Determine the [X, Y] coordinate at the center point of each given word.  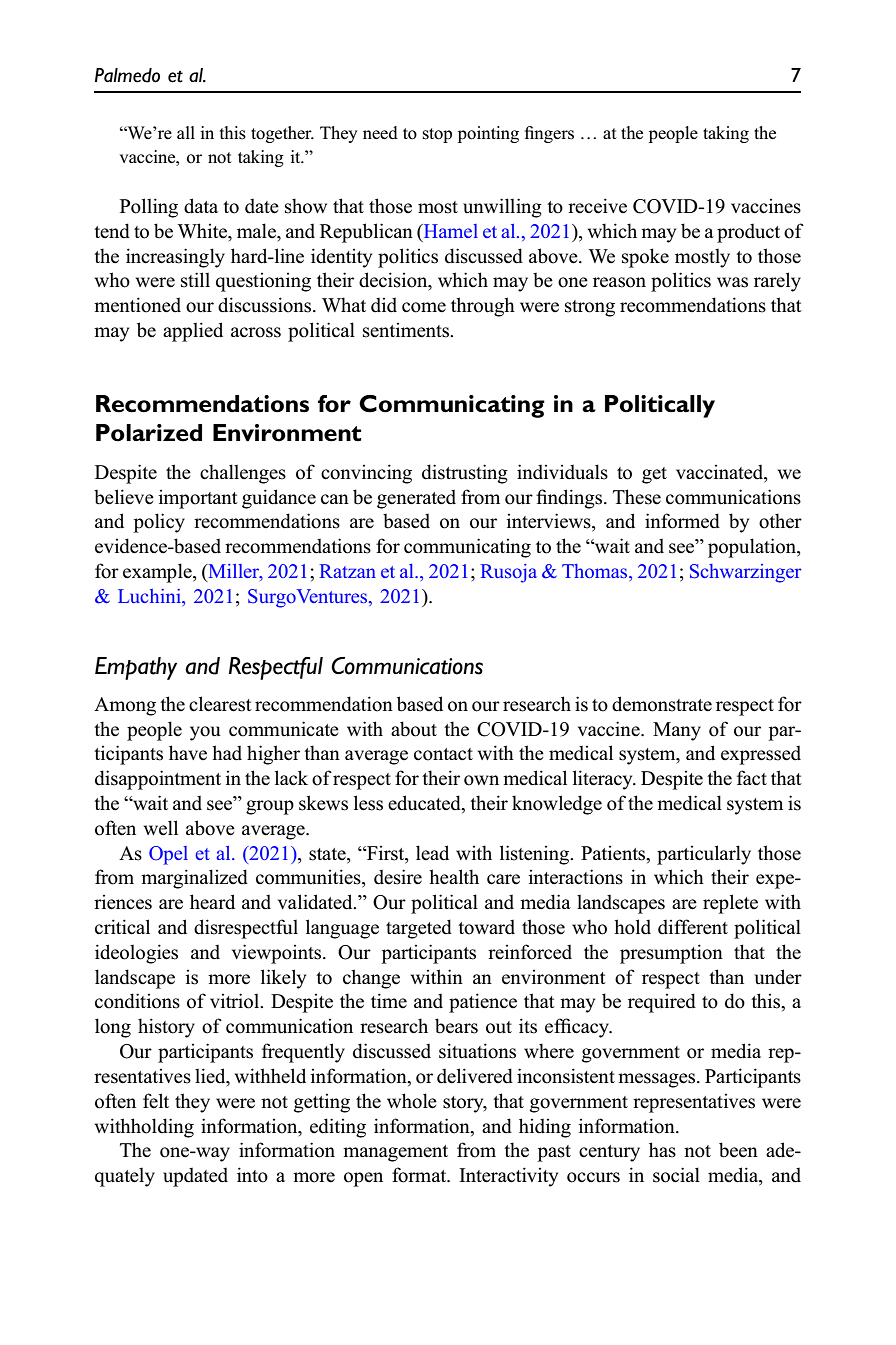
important [198, 499]
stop [437, 135]
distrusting [465, 474]
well [161, 828]
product [748, 233]
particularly [704, 855]
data [201, 206]
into [252, 1175]
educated [425, 804]
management [395, 1153]
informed [682, 521]
